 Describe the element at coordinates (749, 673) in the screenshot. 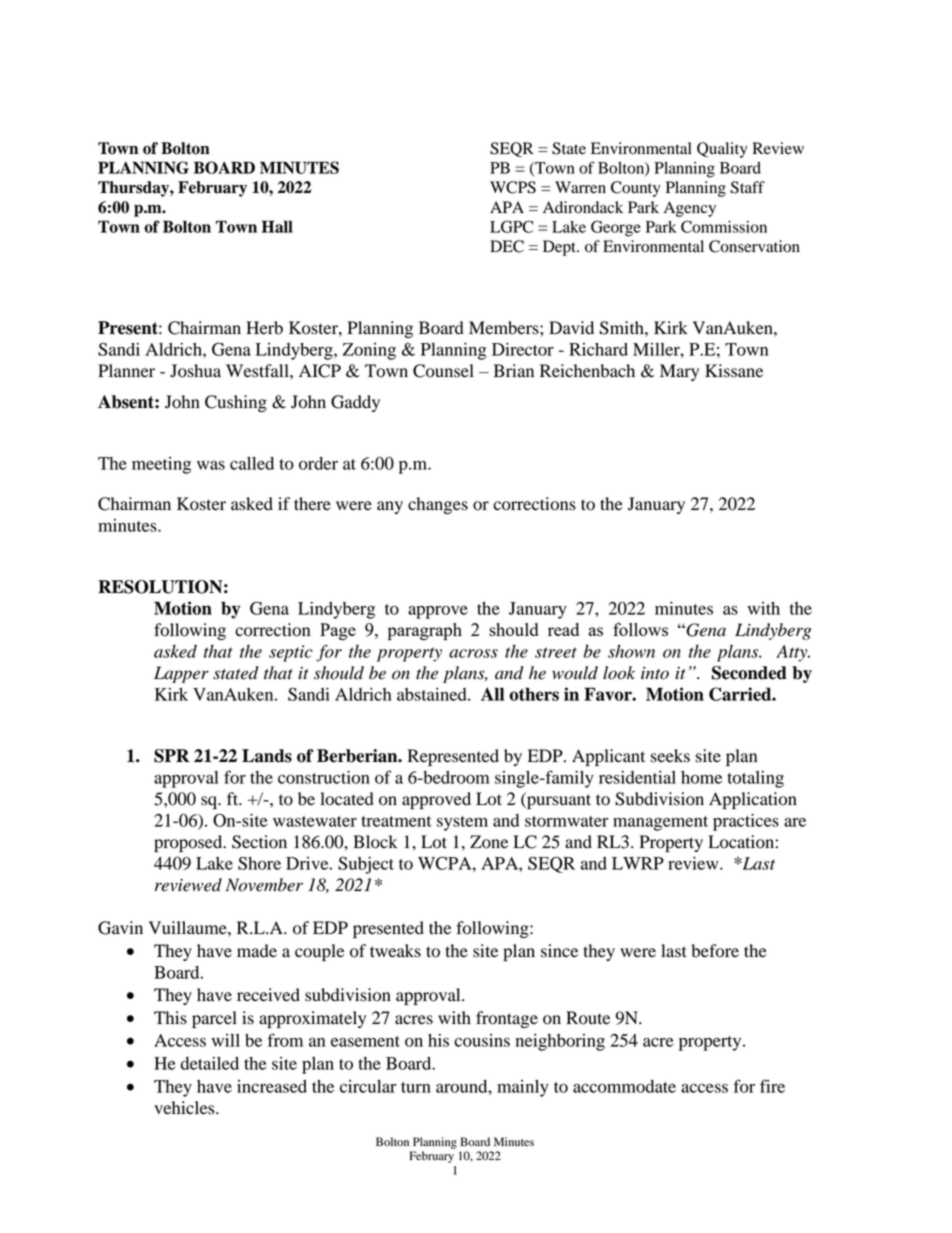

I see `Seconded` at that location.
